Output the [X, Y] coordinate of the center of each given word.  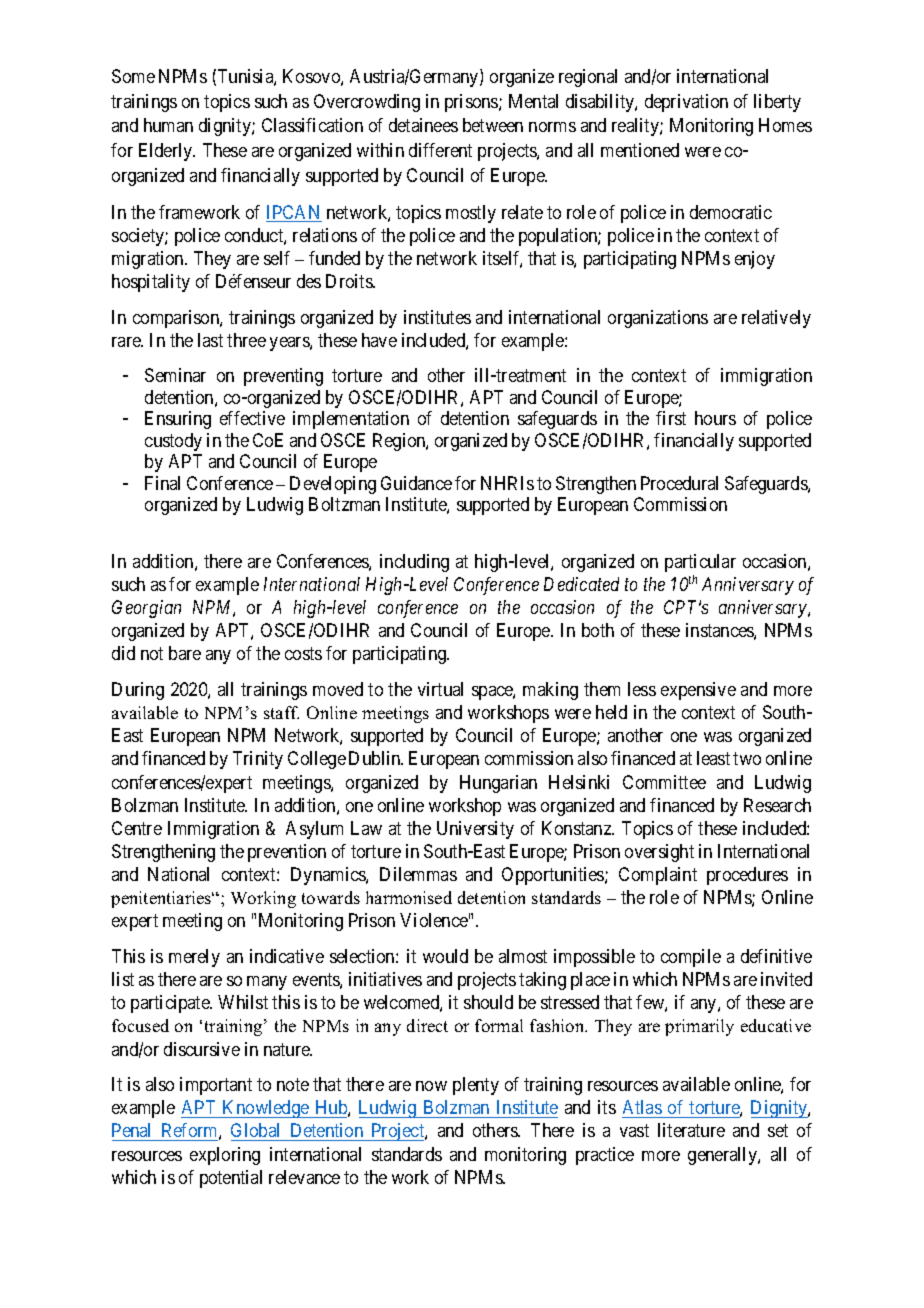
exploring [225, 1156]
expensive [698, 691]
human [168, 125]
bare [185, 653]
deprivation [686, 103]
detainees [423, 125]
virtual [440, 689]
